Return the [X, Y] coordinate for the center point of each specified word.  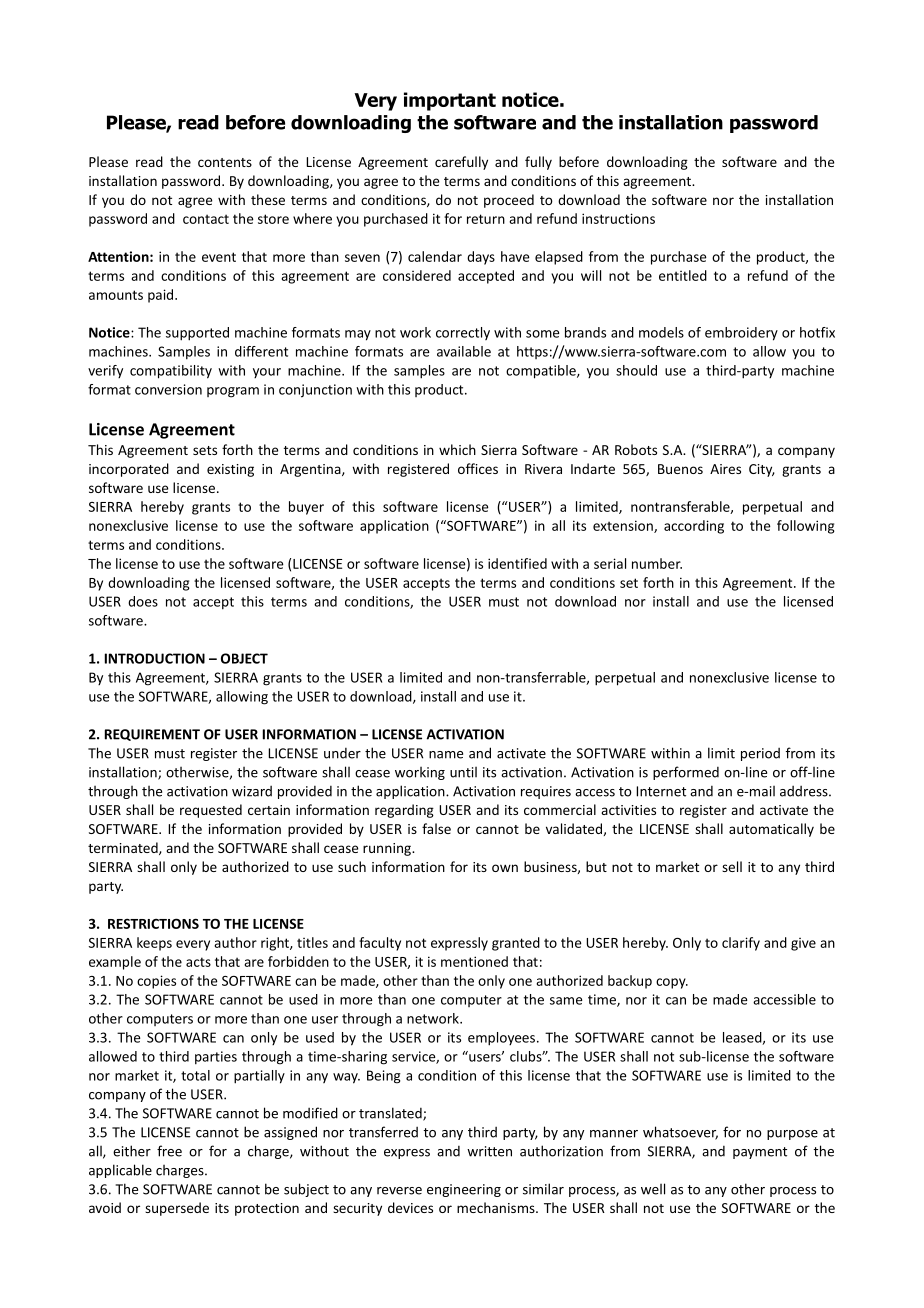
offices [478, 468]
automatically [771, 830]
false [436, 828]
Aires [725, 469]
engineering [464, 1190]
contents [225, 162]
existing [230, 470]
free [169, 1151]
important [450, 101]
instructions [618, 218]
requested [211, 811]
